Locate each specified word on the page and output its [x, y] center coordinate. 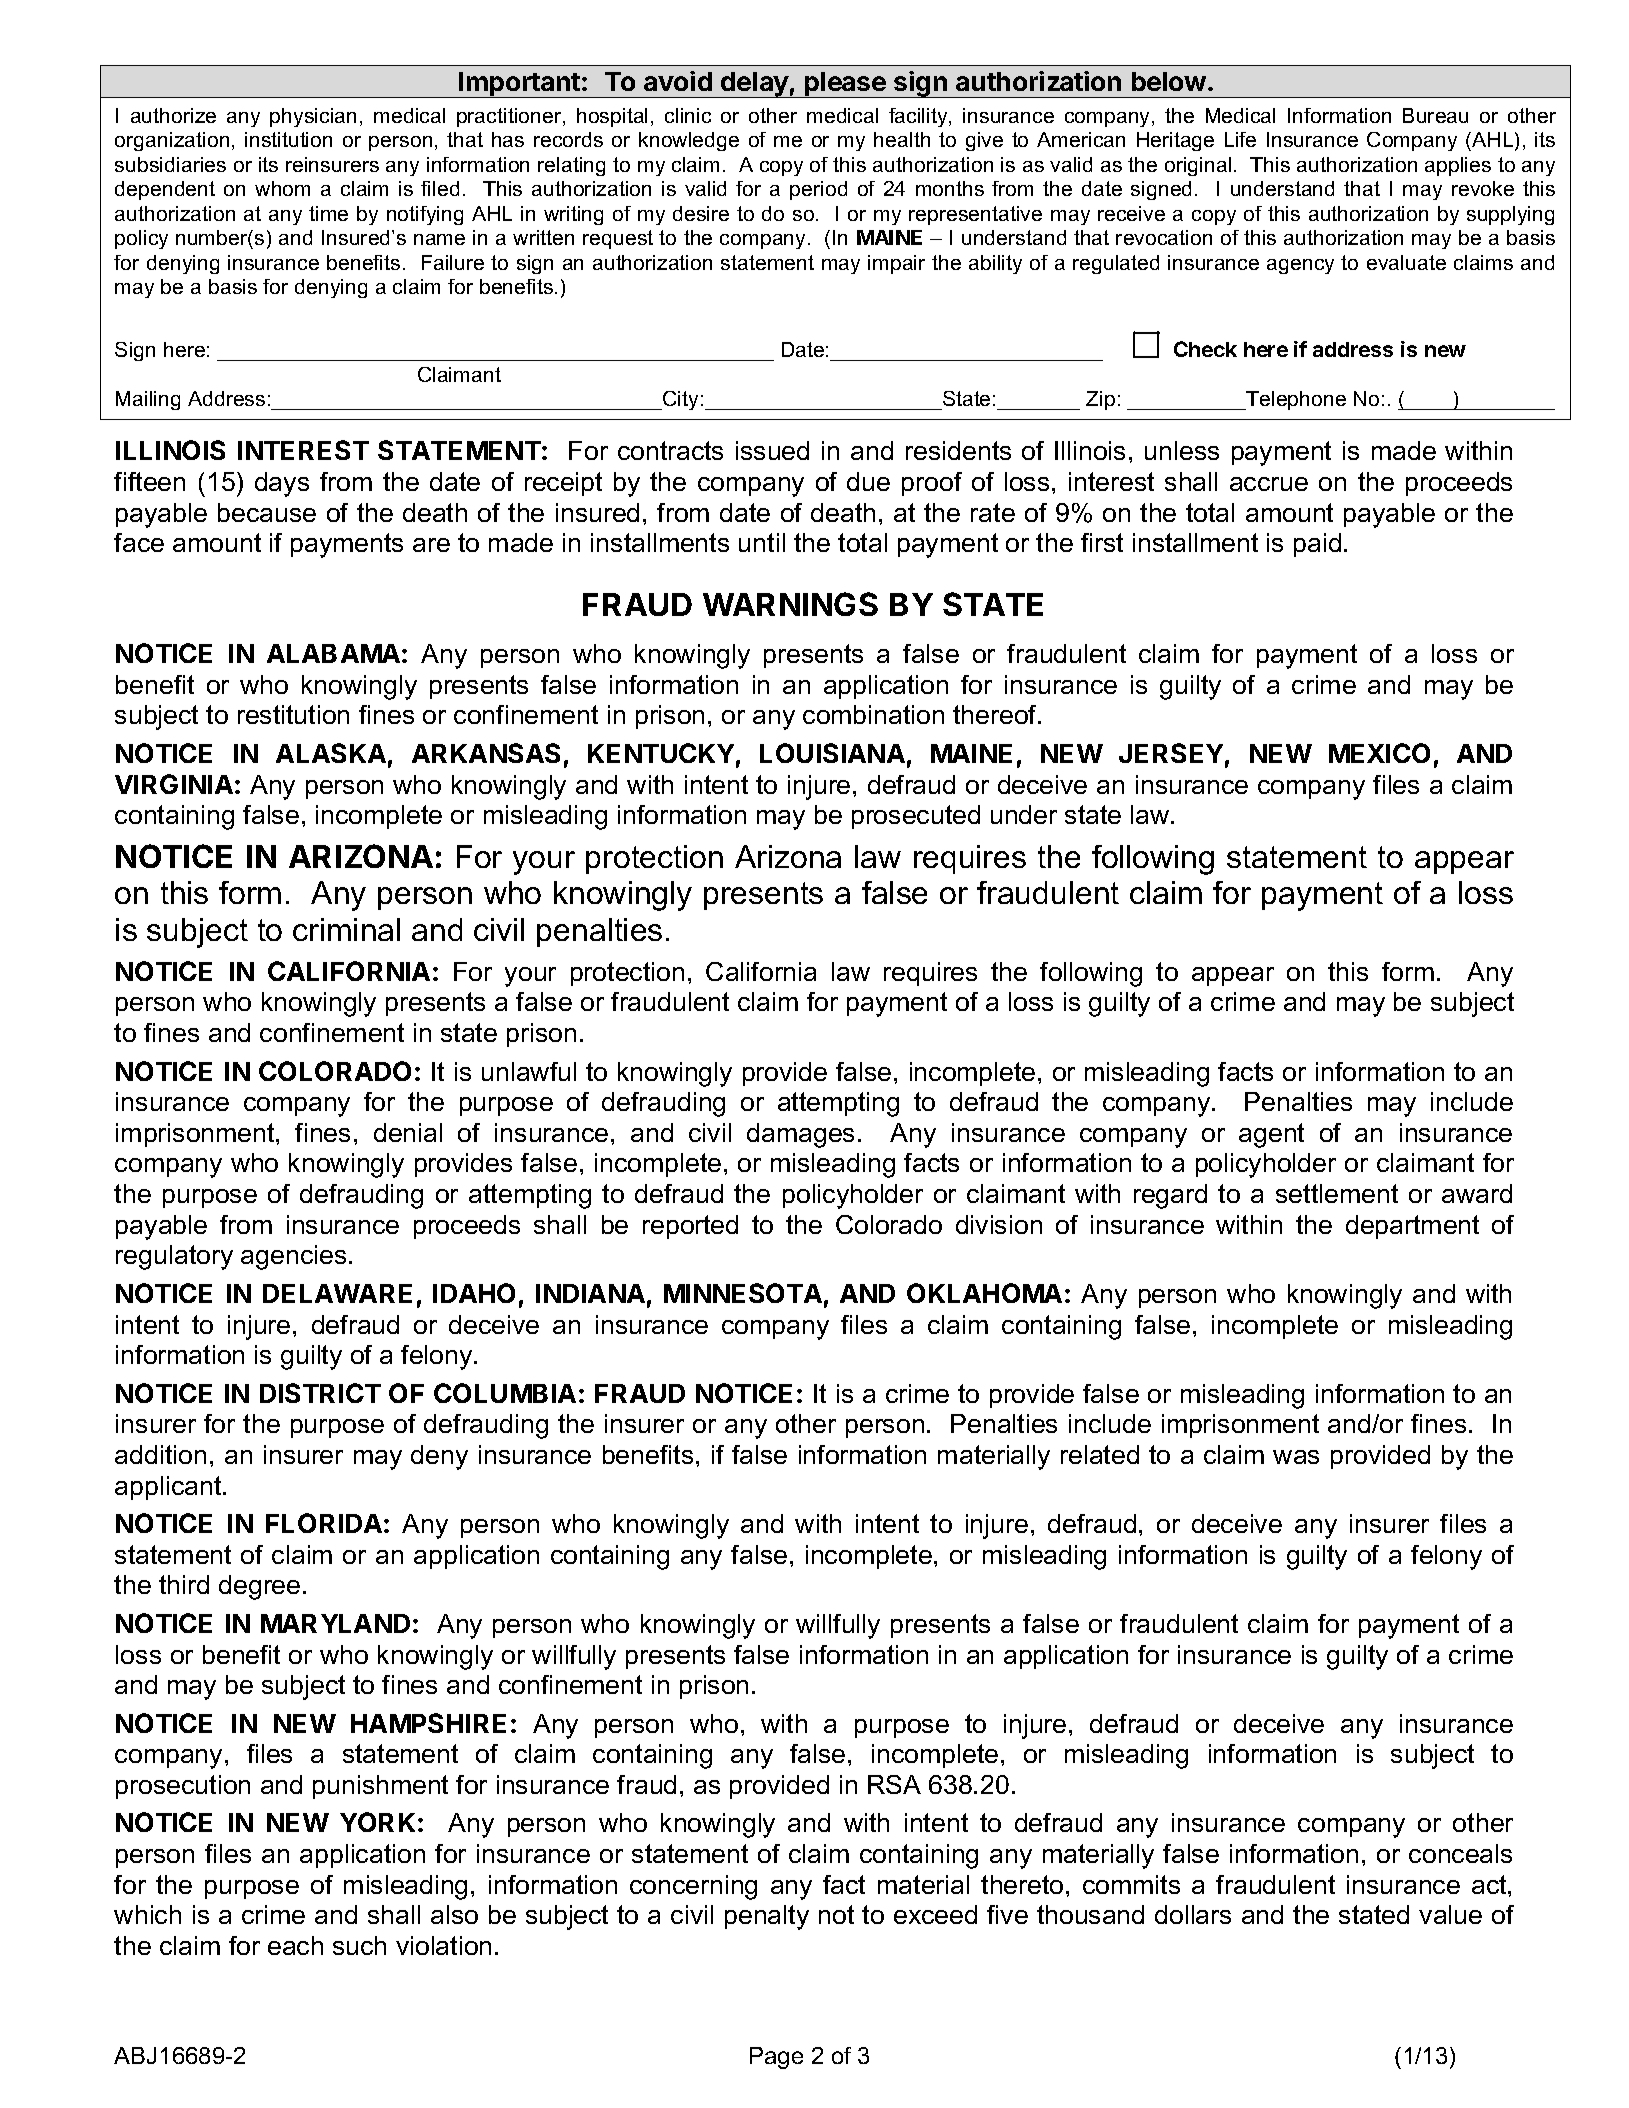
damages [800, 1135]
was [1296, 1457]
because [267, 512]
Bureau [1435, 115]
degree [259, 1587]
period [818, 190]
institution [288, 139]
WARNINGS [790, 604]
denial [408, 1132]
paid [1317, 545]
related [1100, 1454]
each [295, 1945]
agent [1271, 1135]
